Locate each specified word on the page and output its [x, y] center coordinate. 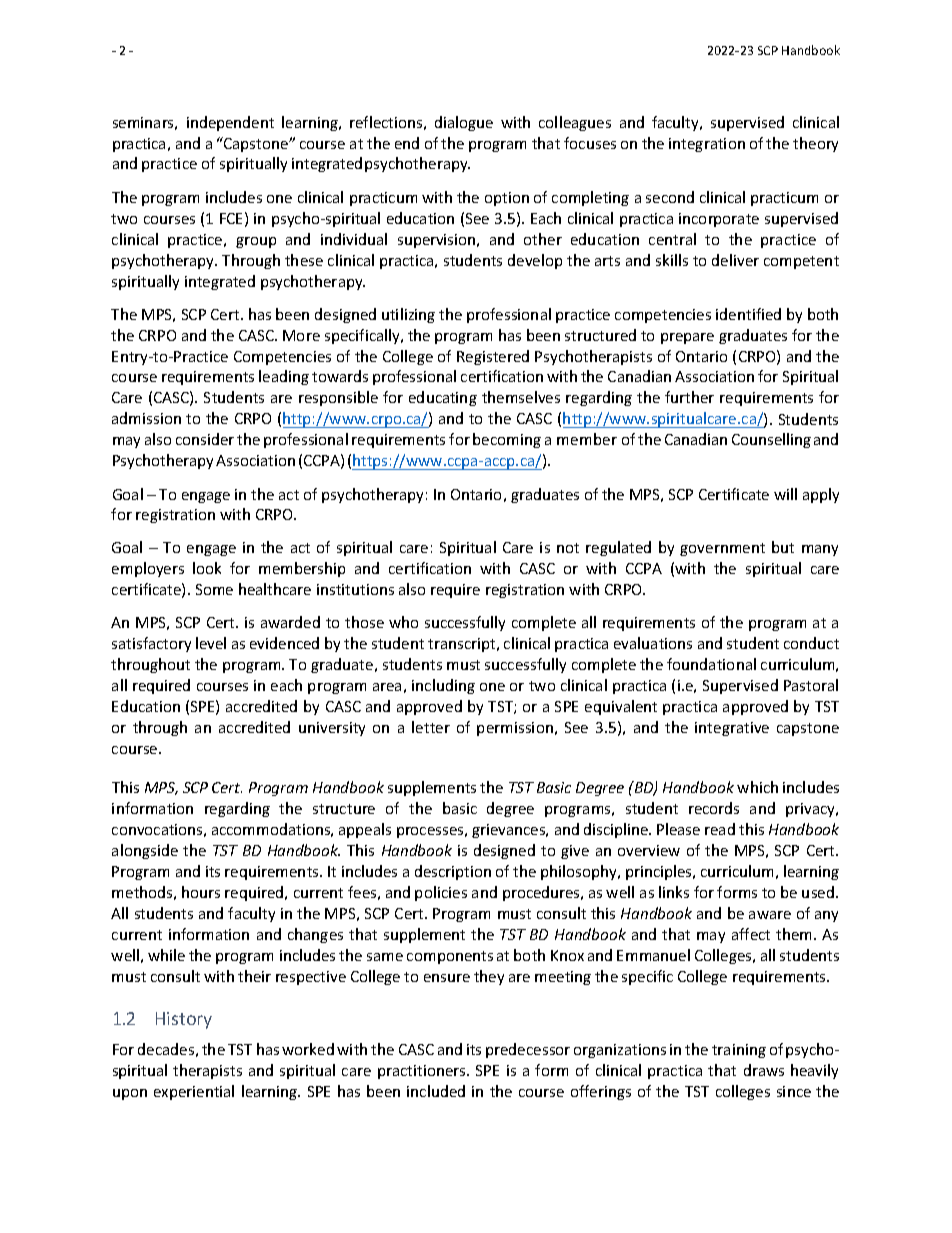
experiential [194, 1092]
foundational [711, 664]
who [403, 622]
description [453, 872]
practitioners [423, 1072]
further [689, 397]
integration [707, 145]
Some [214, 589]
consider [205, 439]
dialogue [464, 123]
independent [230, 123]
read [720, 829]
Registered [493, 357]
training [739, 1051]
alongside [145, 851]
